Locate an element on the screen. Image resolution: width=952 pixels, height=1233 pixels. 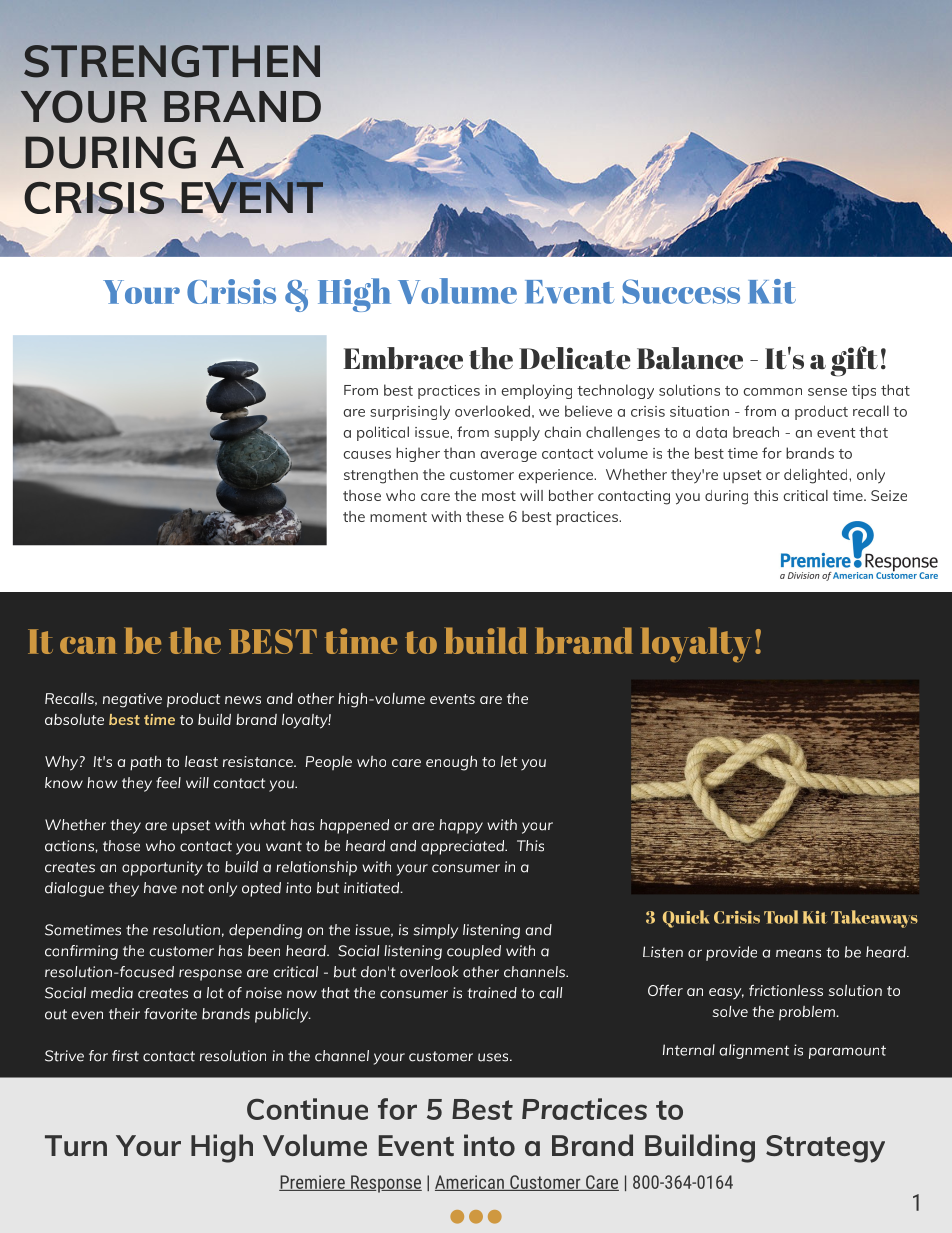
path is located at coordinates (145, 763).
